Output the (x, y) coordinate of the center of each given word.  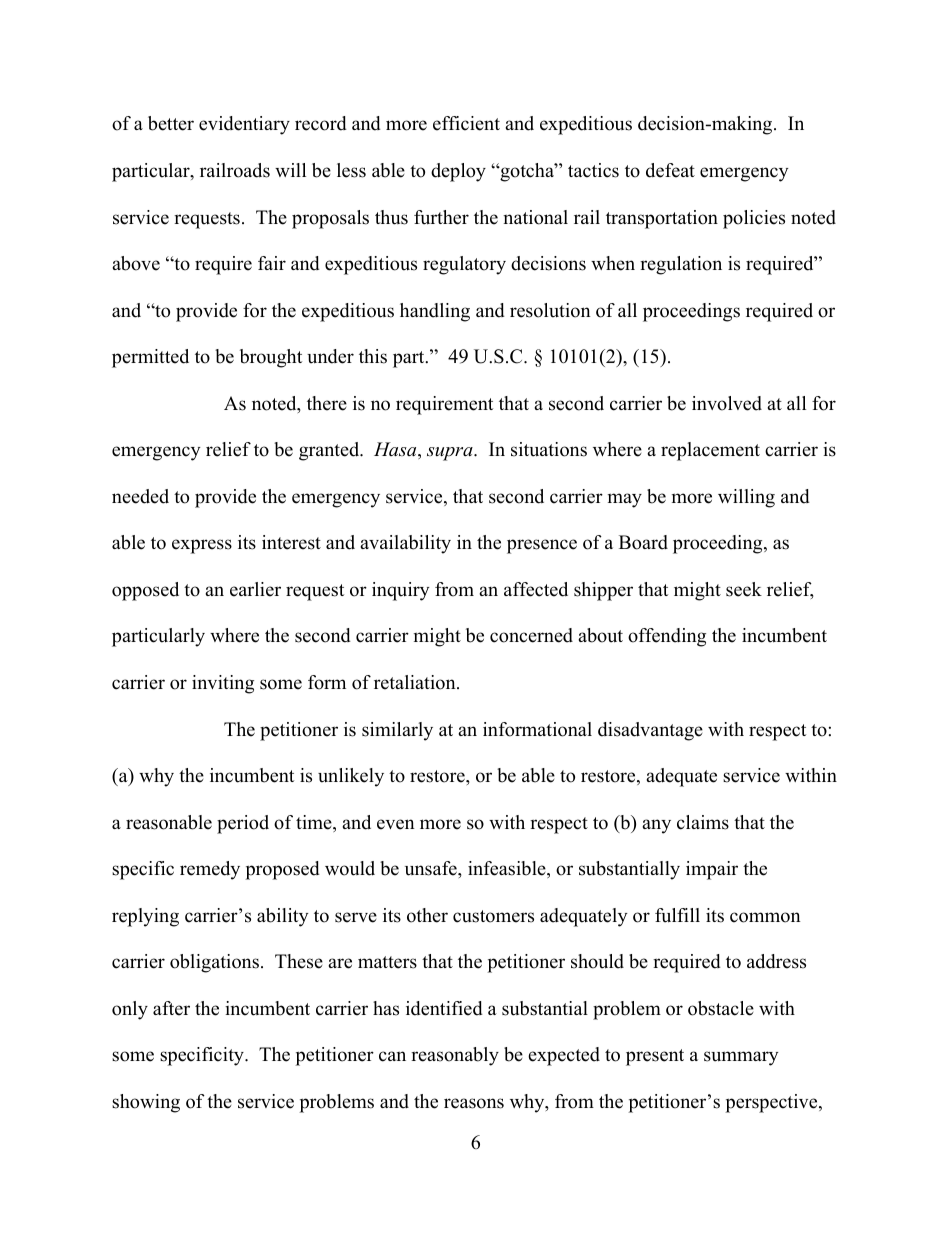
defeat (670, 170)
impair (712, 870)
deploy (458, 172)
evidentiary (244, 125)
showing (146, 1103)
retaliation (416, 682)
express (202, 546)
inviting (223, 684)
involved (727, 403)
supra (451, 454)
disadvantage (650, 731)
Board (643, 542)
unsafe (432, 868)
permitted (150, 358)
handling (435, 312)
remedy (210, 870)
